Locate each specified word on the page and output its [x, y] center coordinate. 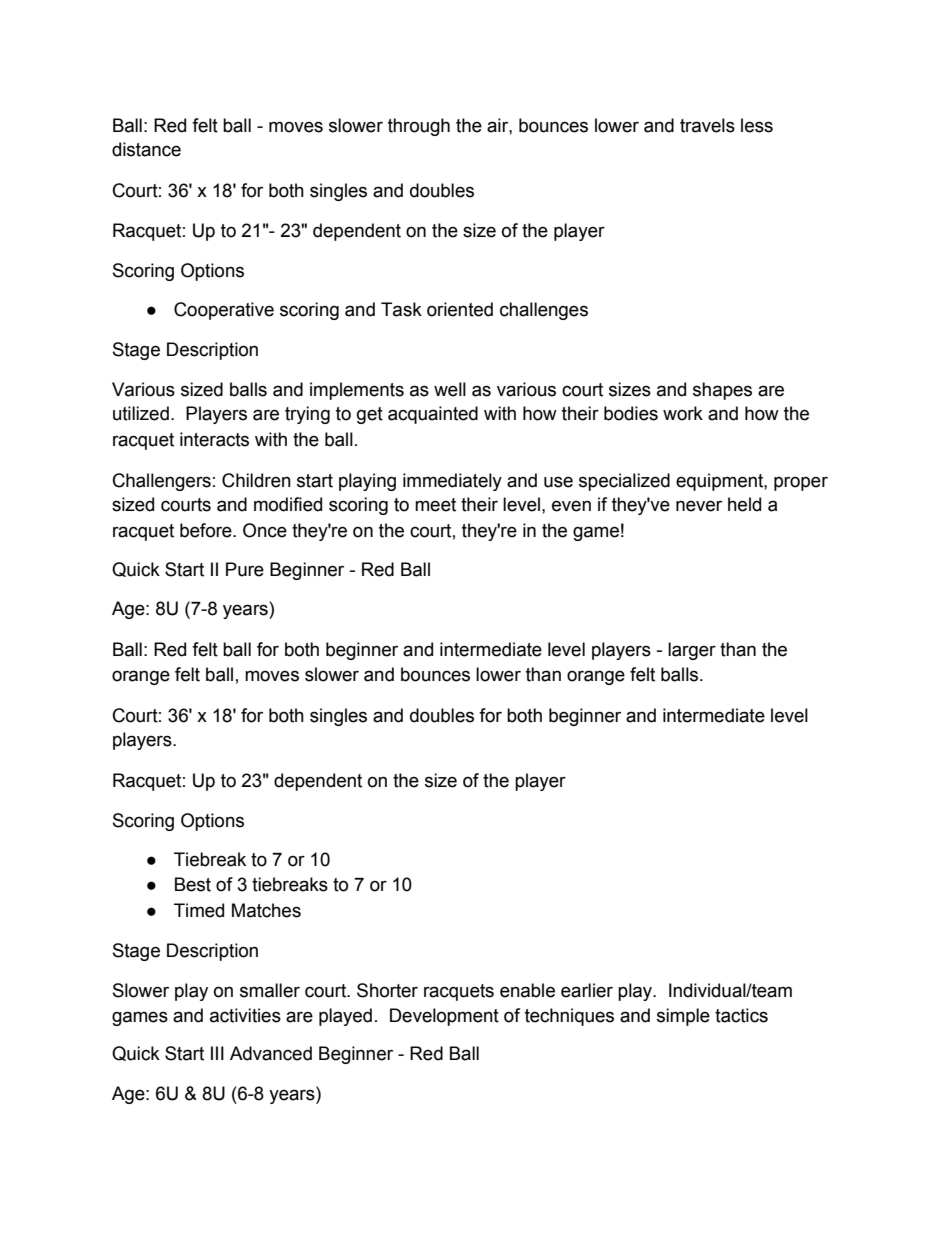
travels [707, 125]
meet [435, 505]
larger [692, 651]
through [419, 127]
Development [444, 1017]
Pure [245, 569]
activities [245, 1015]
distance [146, 149]
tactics [741, 1015]
